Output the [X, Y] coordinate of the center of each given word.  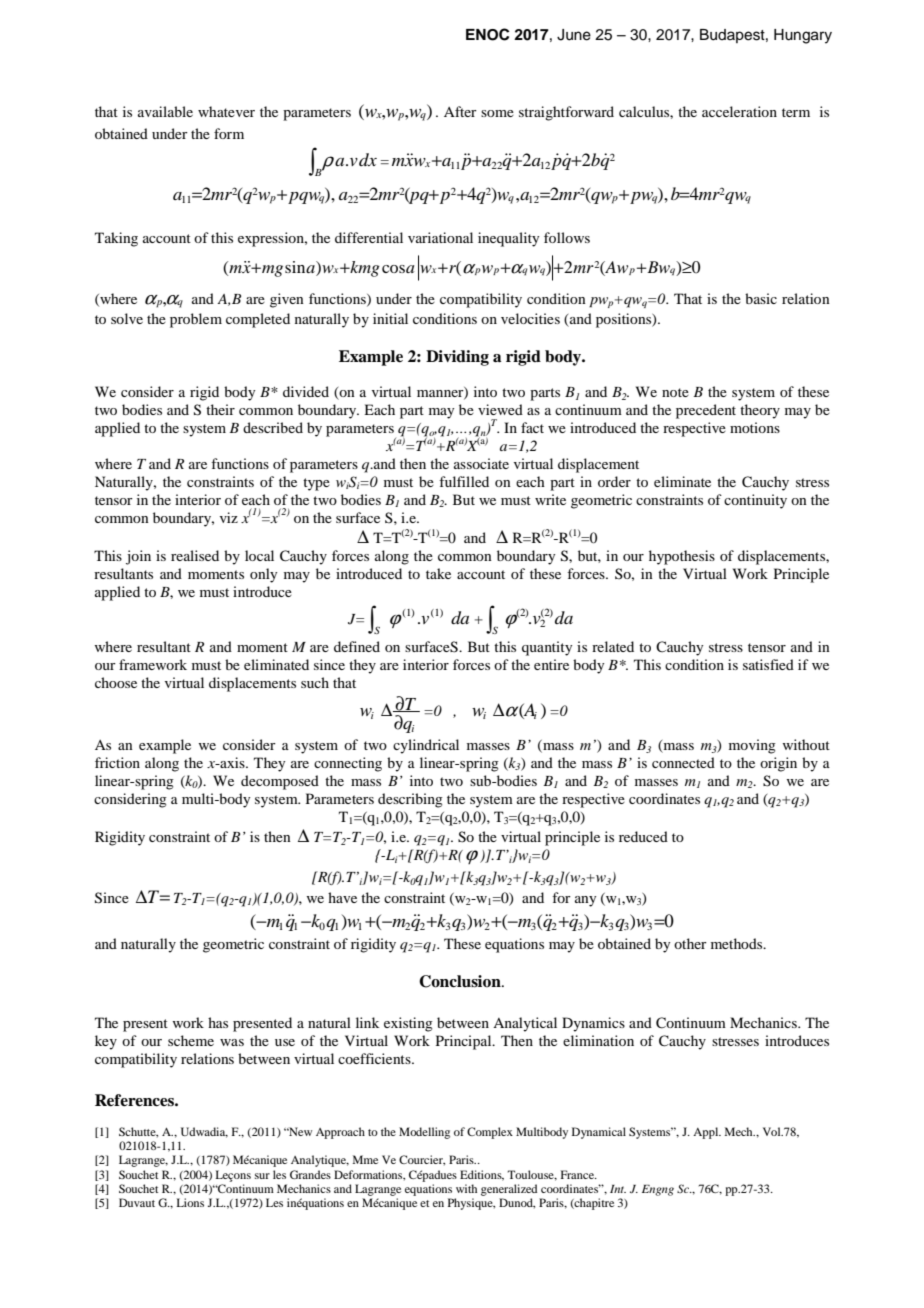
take [438, 573]
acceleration [739, 111]
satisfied [768, 664]
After [460, 111]
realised [195, 555]
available [165, 111]
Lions [190, 1202]
